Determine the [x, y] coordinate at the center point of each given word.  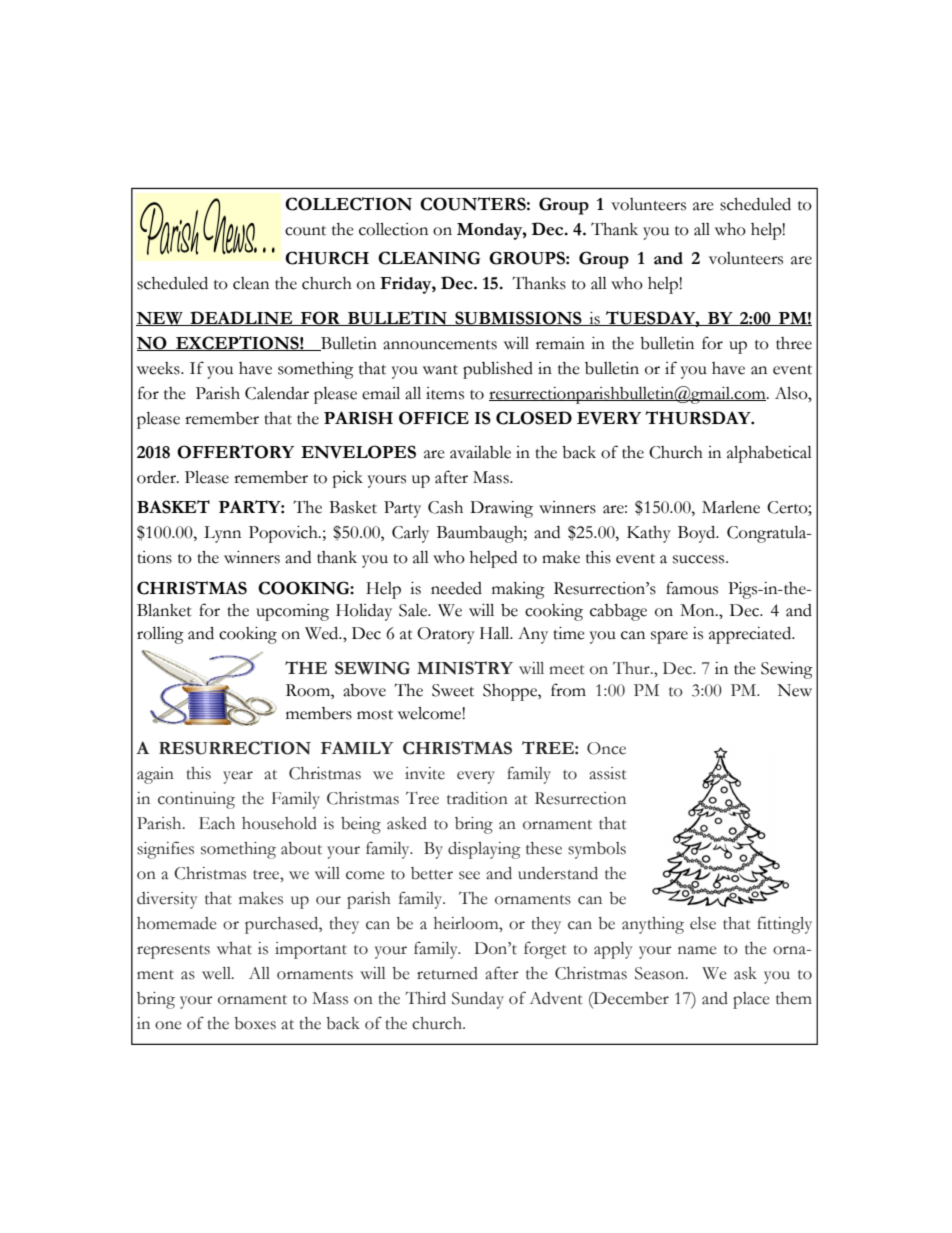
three [794, 343]
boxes [255, 1023]
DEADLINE [241, 318]
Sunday [478, 1000]
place [751, 1000]
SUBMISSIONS [518, 318]
